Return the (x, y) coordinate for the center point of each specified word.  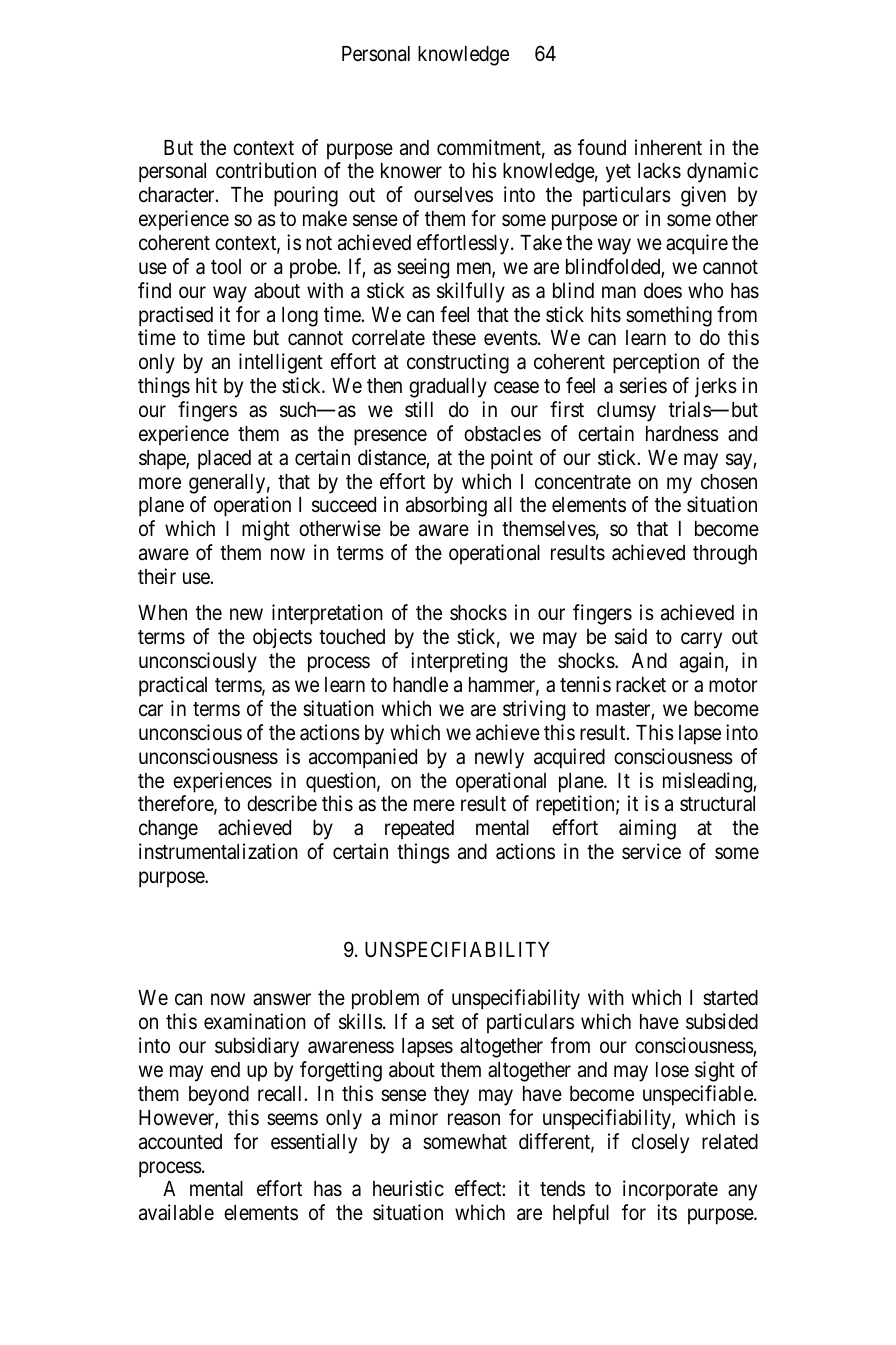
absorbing (446, 506)
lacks (659, 171)
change (168, 830)
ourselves (453, 195)
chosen (729, 482)
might (266, 530)
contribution (266, 170)
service (651, 851)
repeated (419, 830)
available (176, 1212)
